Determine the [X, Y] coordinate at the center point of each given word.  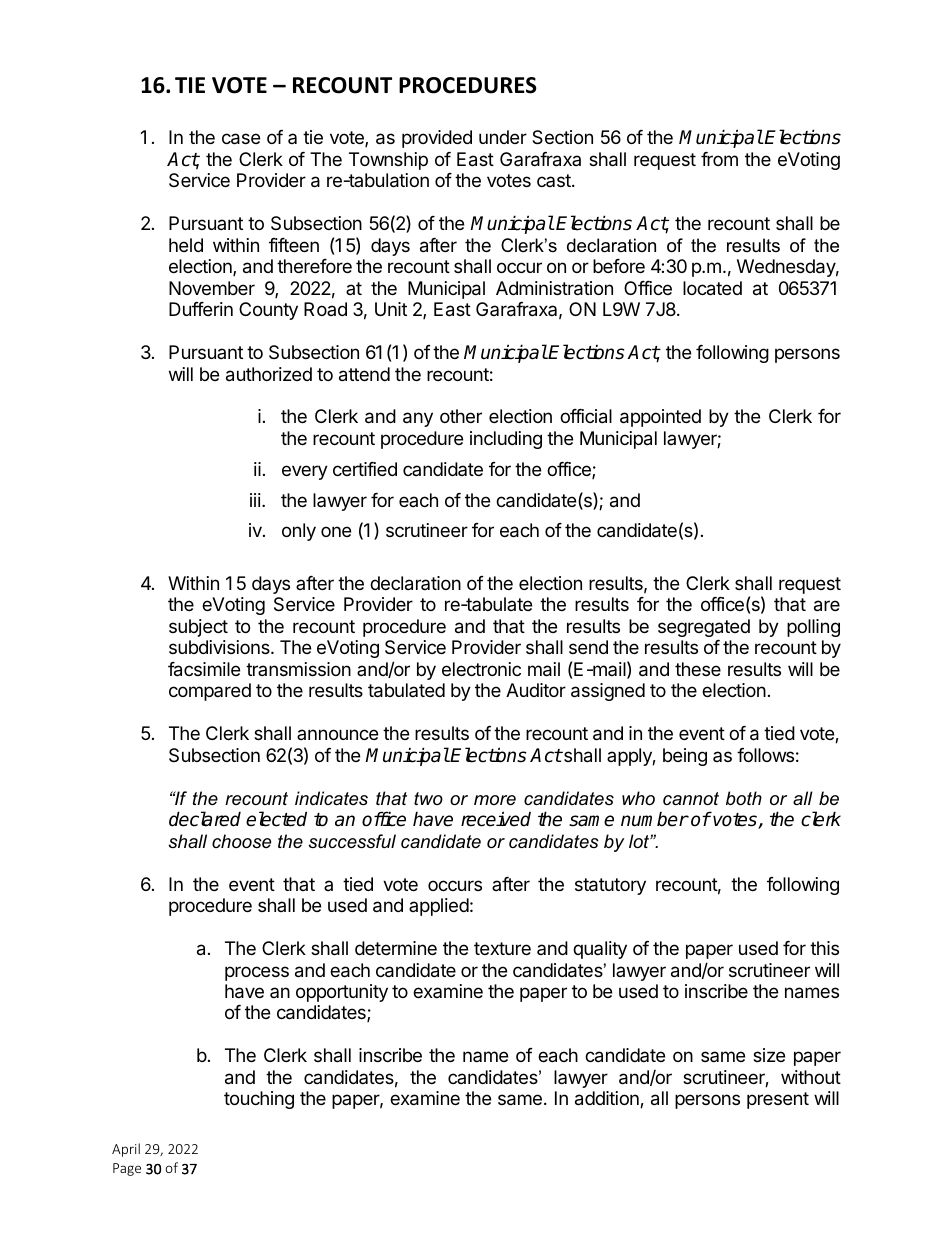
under [503, 137]
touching [259, 1100]
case [241, 139]
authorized [269, 374]
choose [241, 841]
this [824, 948]
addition [608, 1099]
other [461, 416]
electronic [481, 669]
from [719, 159]
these [698, 669]
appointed [660, 418]
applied [439, 907]
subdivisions [220, 647]
